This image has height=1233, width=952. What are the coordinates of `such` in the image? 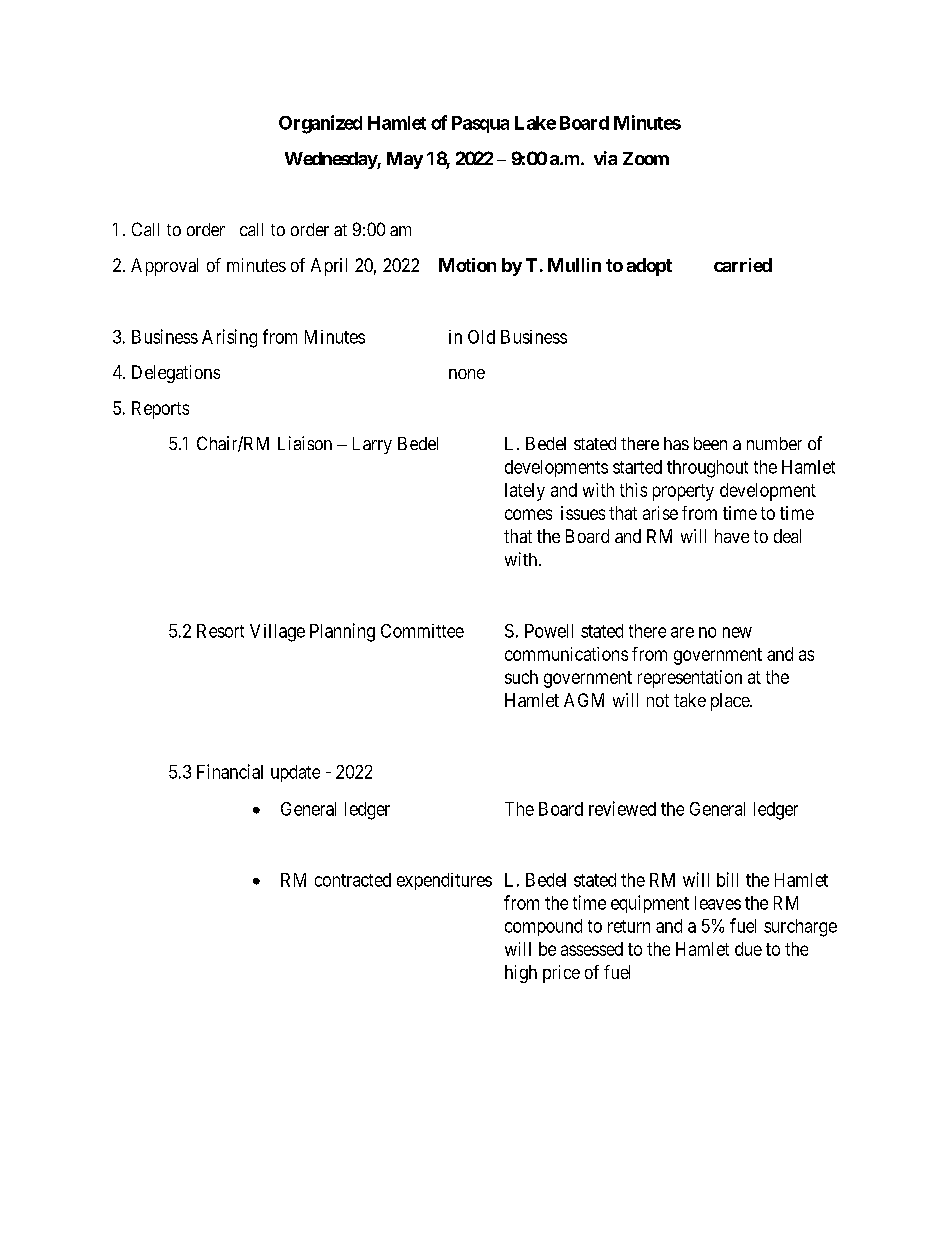 It's located at (521, 677).
